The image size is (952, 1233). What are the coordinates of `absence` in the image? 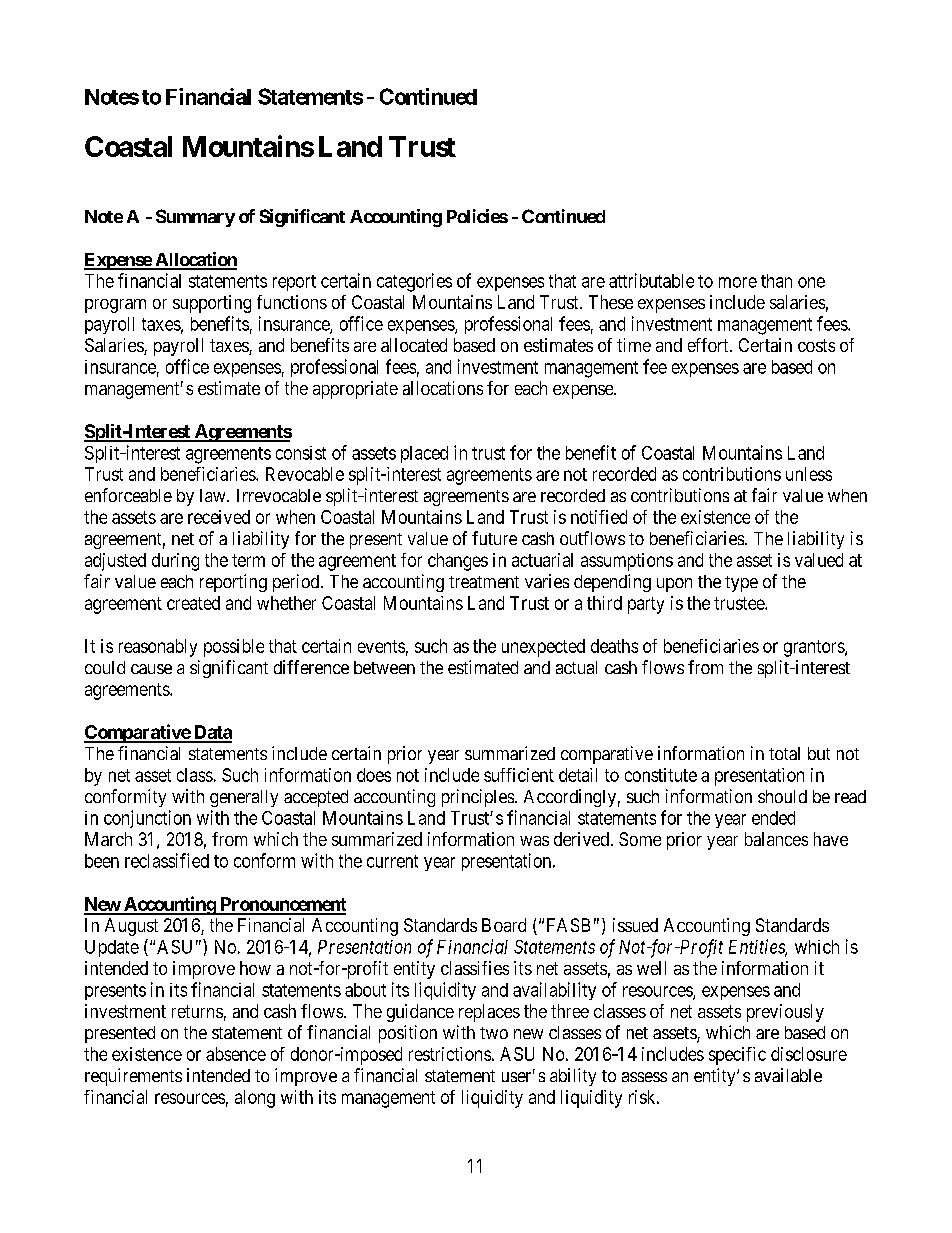 It's located at (236, 1054).
